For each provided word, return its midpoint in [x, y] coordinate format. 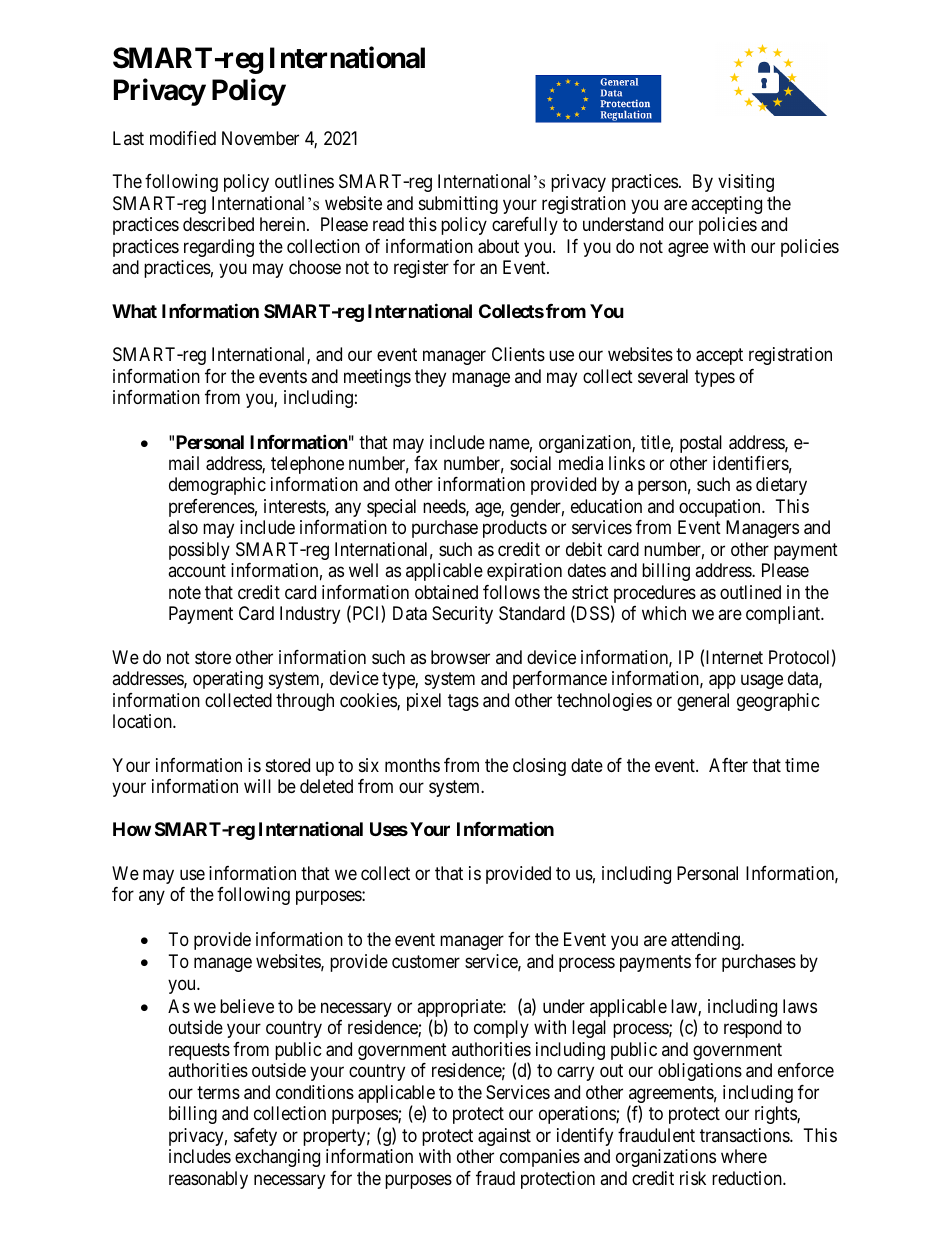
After [728, 765]
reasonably [208, 1180]
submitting [458, 205]
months [412, 765]
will [257, 786]
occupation [721, 508]
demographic [217, 486]
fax [426, 463]
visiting [746, 183]
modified [183, 138]
